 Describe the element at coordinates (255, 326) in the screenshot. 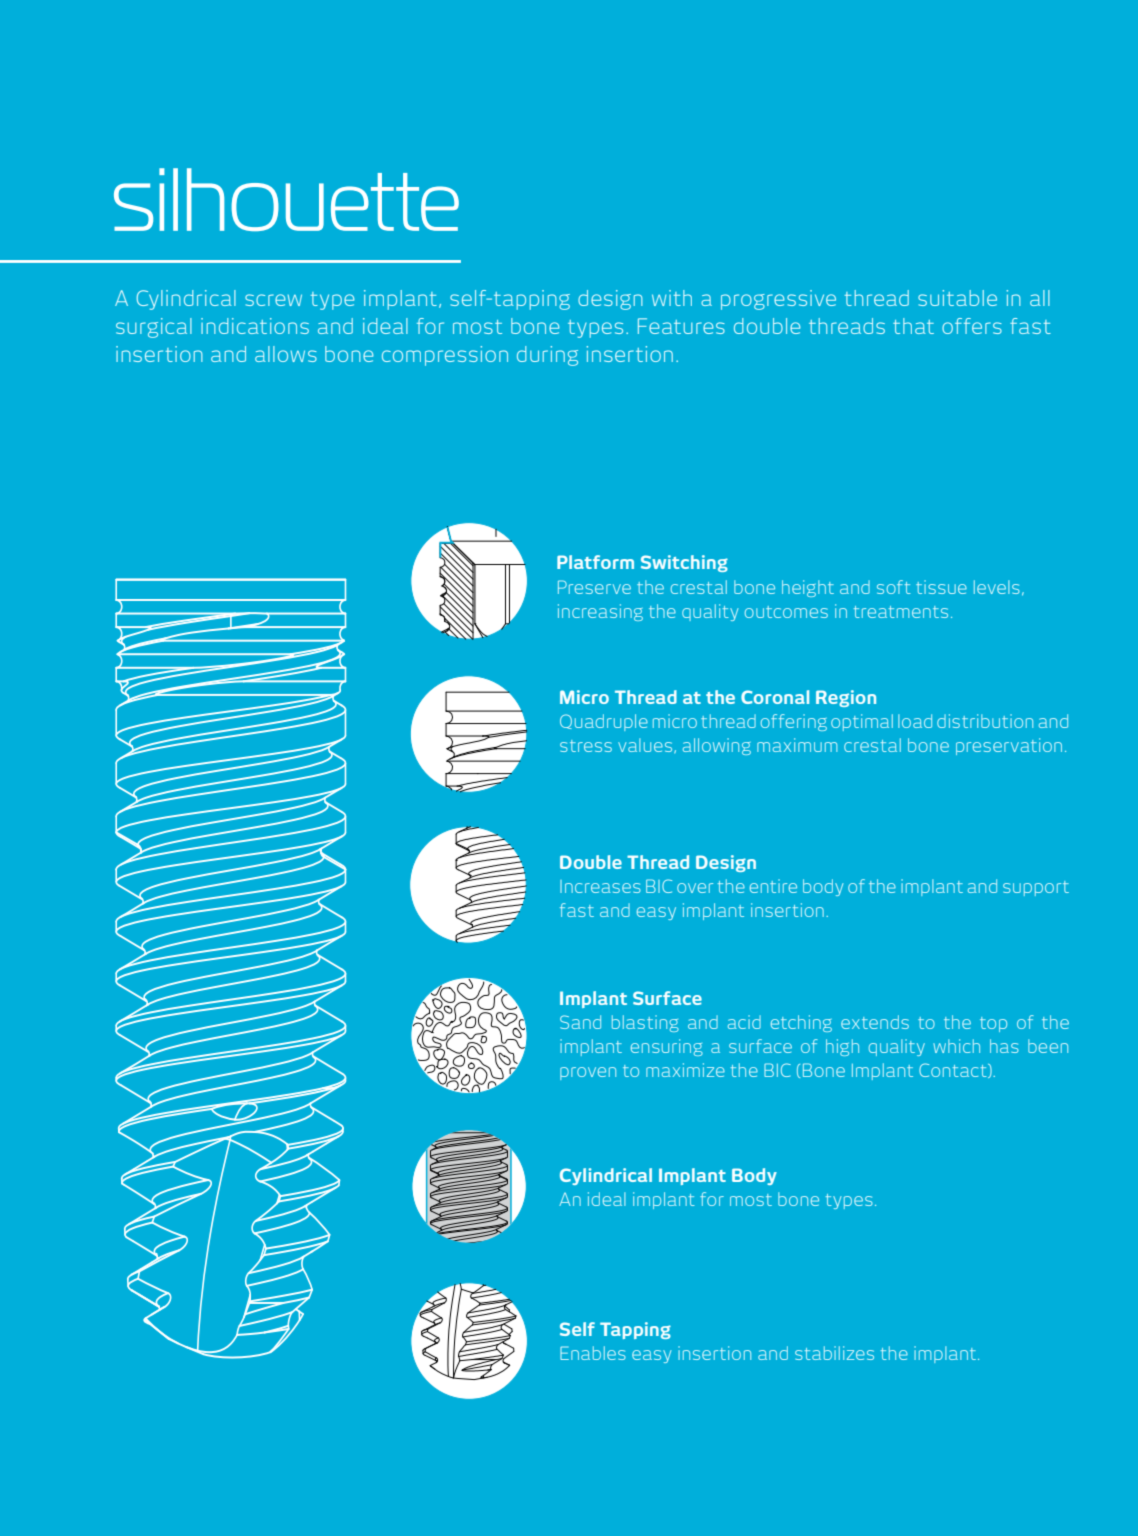

I see `indications` at that location.
